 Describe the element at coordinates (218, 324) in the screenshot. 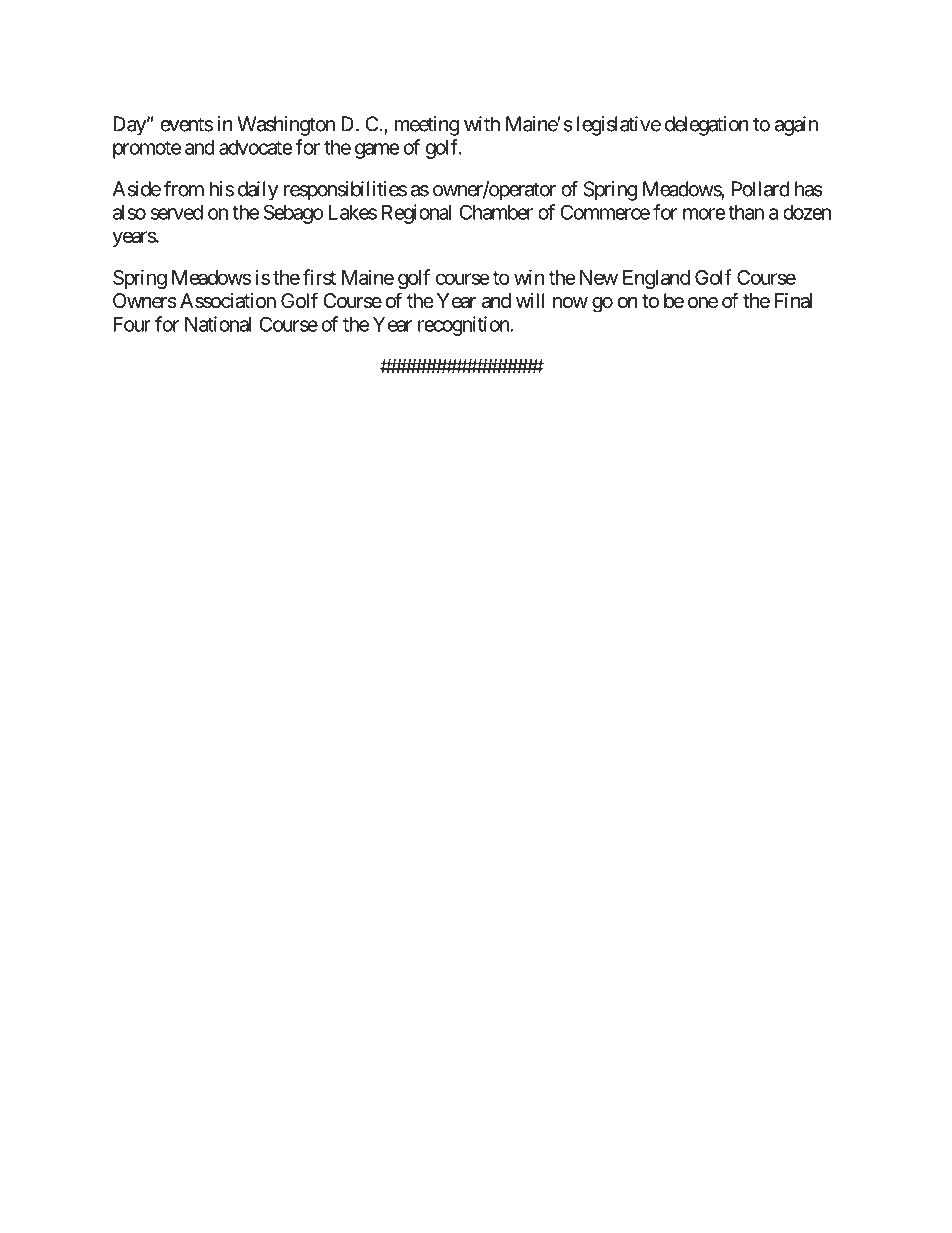

I see `National` at that location.
